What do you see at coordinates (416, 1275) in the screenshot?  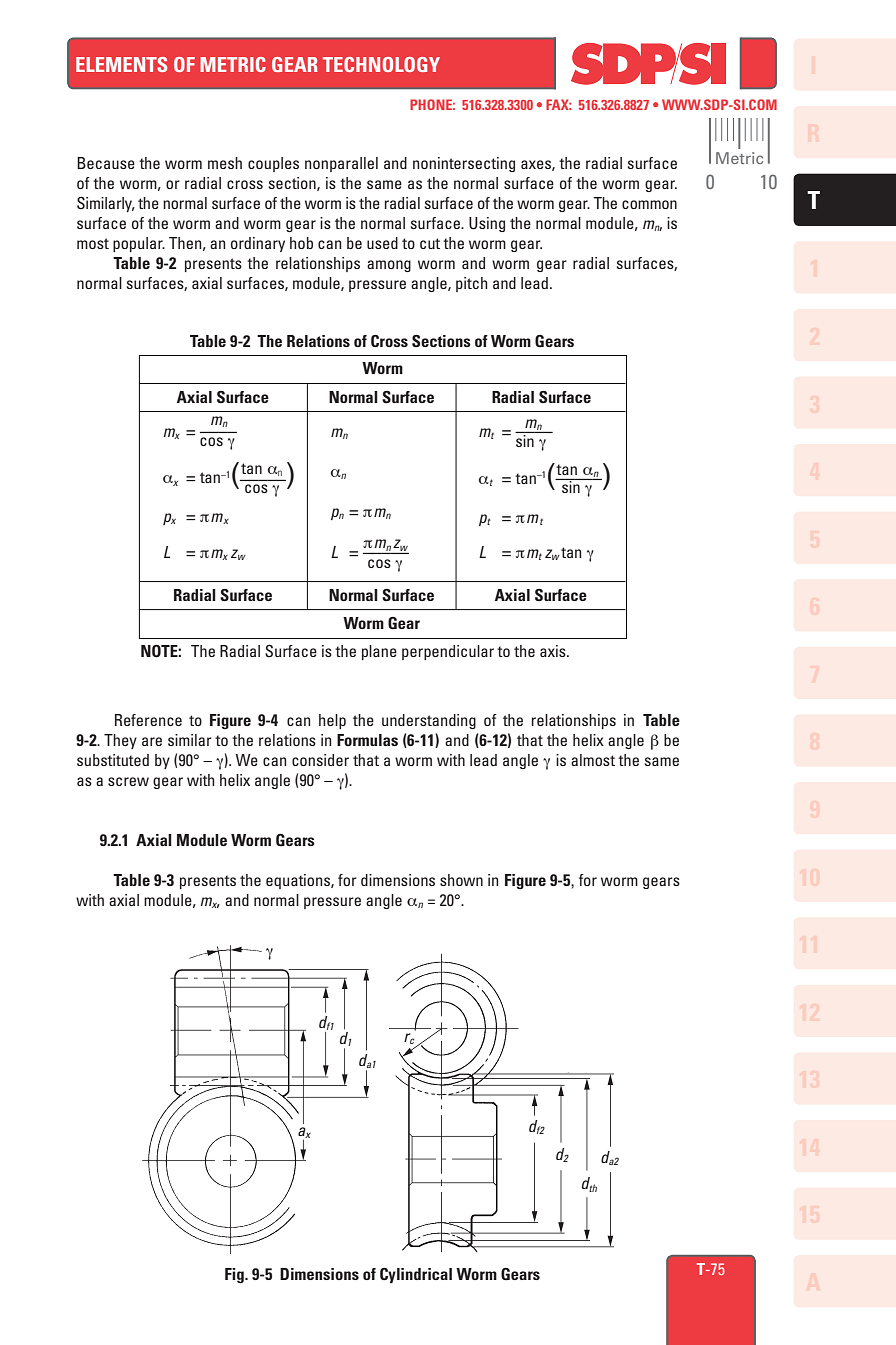 I see `Cylindrical` at bounding box center [416, 1275].
